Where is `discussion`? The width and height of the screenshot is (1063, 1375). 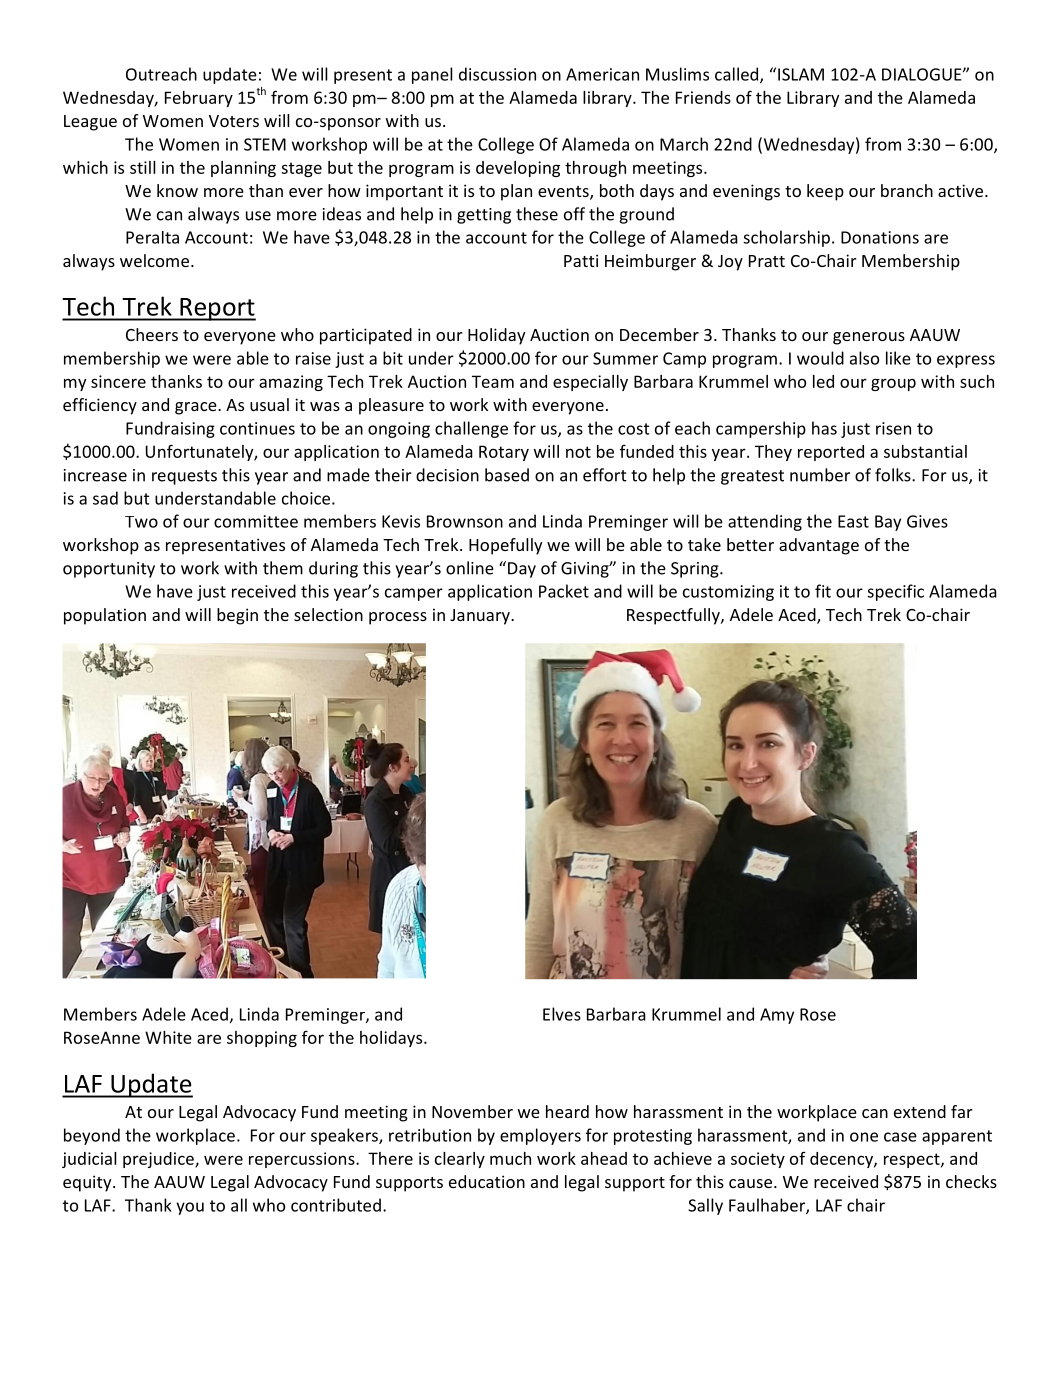
discussion is located at coordinates (497, 74).
